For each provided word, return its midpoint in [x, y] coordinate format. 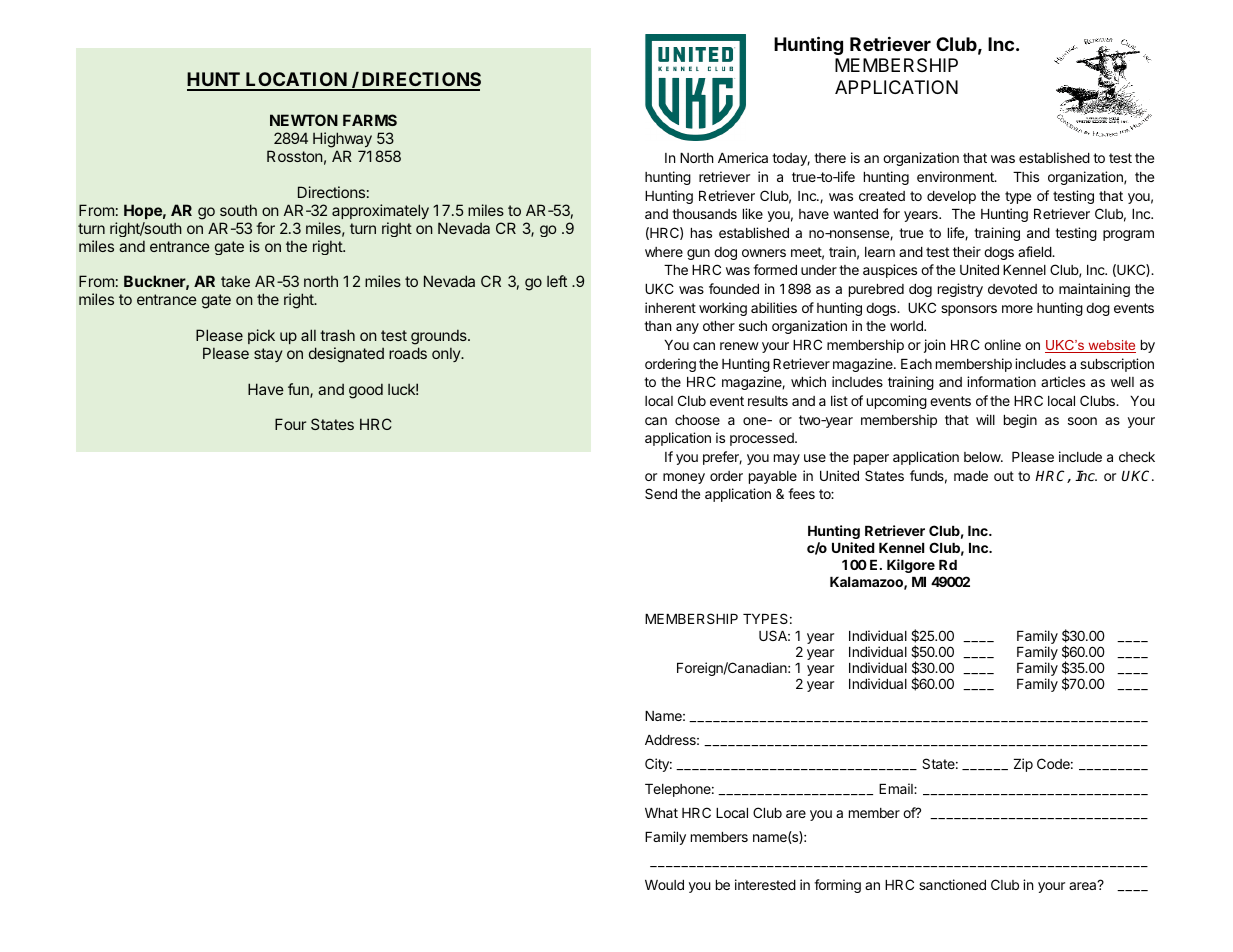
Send [661, 493]
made [971, 476]
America [743, 157]
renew [739, 346]
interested [765, 884]
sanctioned [952, 884]
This [1026, 176]
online [1002, 344]
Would [664, 885]
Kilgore [911, 566]
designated [346, 355]
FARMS [370, 120]
